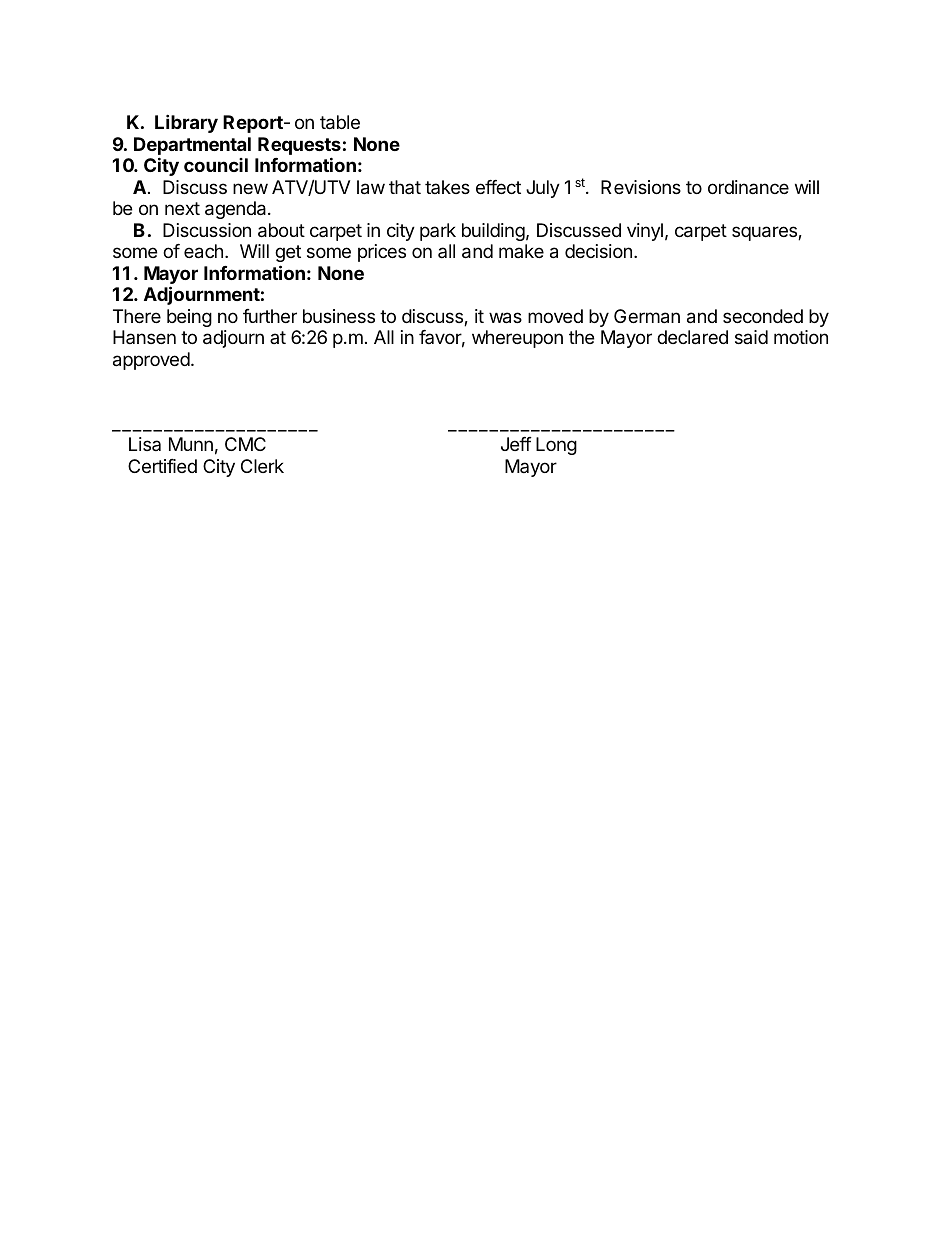 The width and height of the document is (952, 1233). What do you see at coordinates (692, 337) in the document?
I see `declared` at bounding box center [692, 337].
